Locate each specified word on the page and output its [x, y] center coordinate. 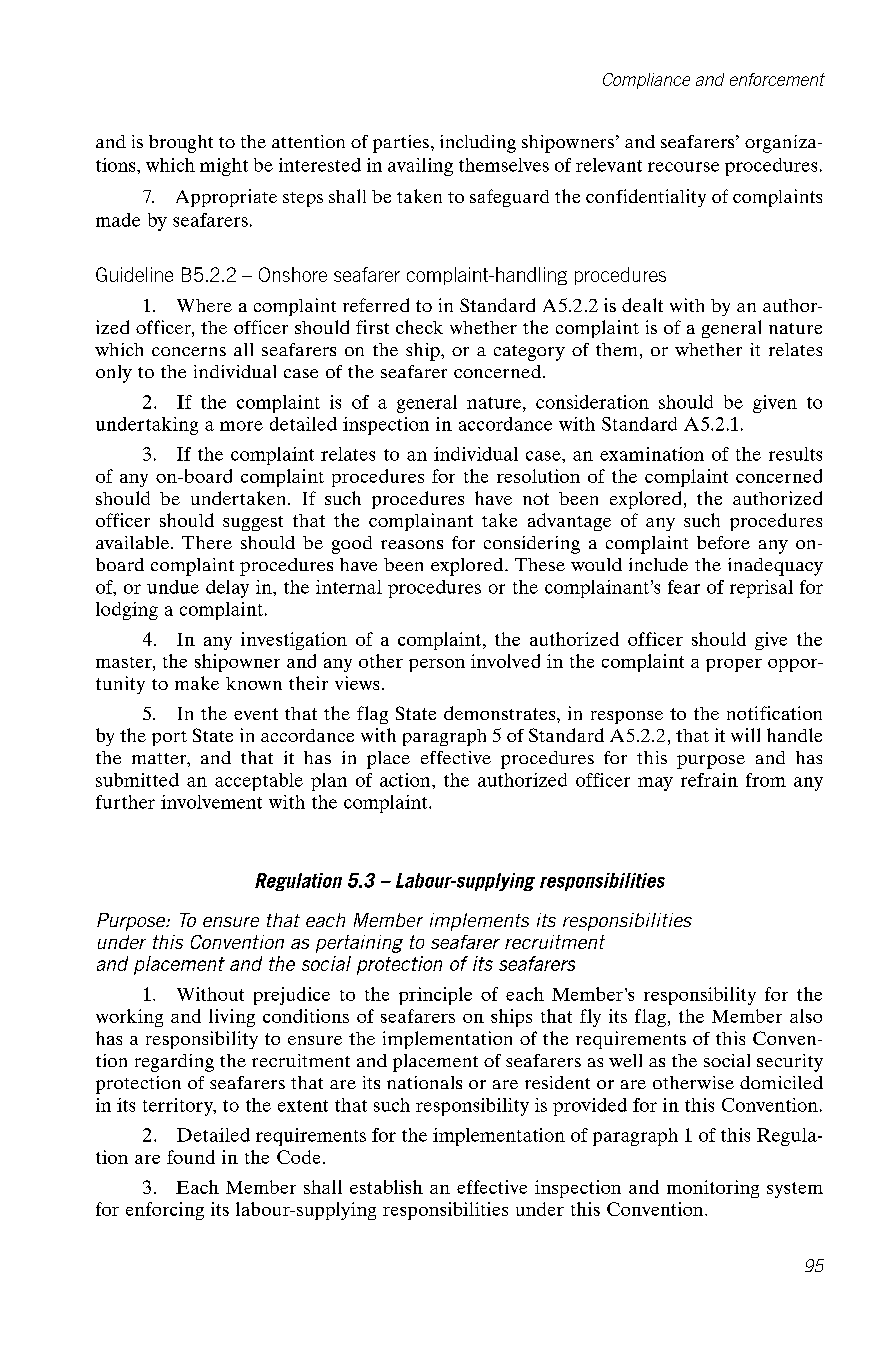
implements [479, 922]
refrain [709, 780]
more [241, 426]
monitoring [713, 1189]
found [191, 1157]
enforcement [777, 79]
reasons [412, 544]
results [795, 454]
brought [181, 144]
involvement [211, 802]
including [478, 144]
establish [386, 1187]
